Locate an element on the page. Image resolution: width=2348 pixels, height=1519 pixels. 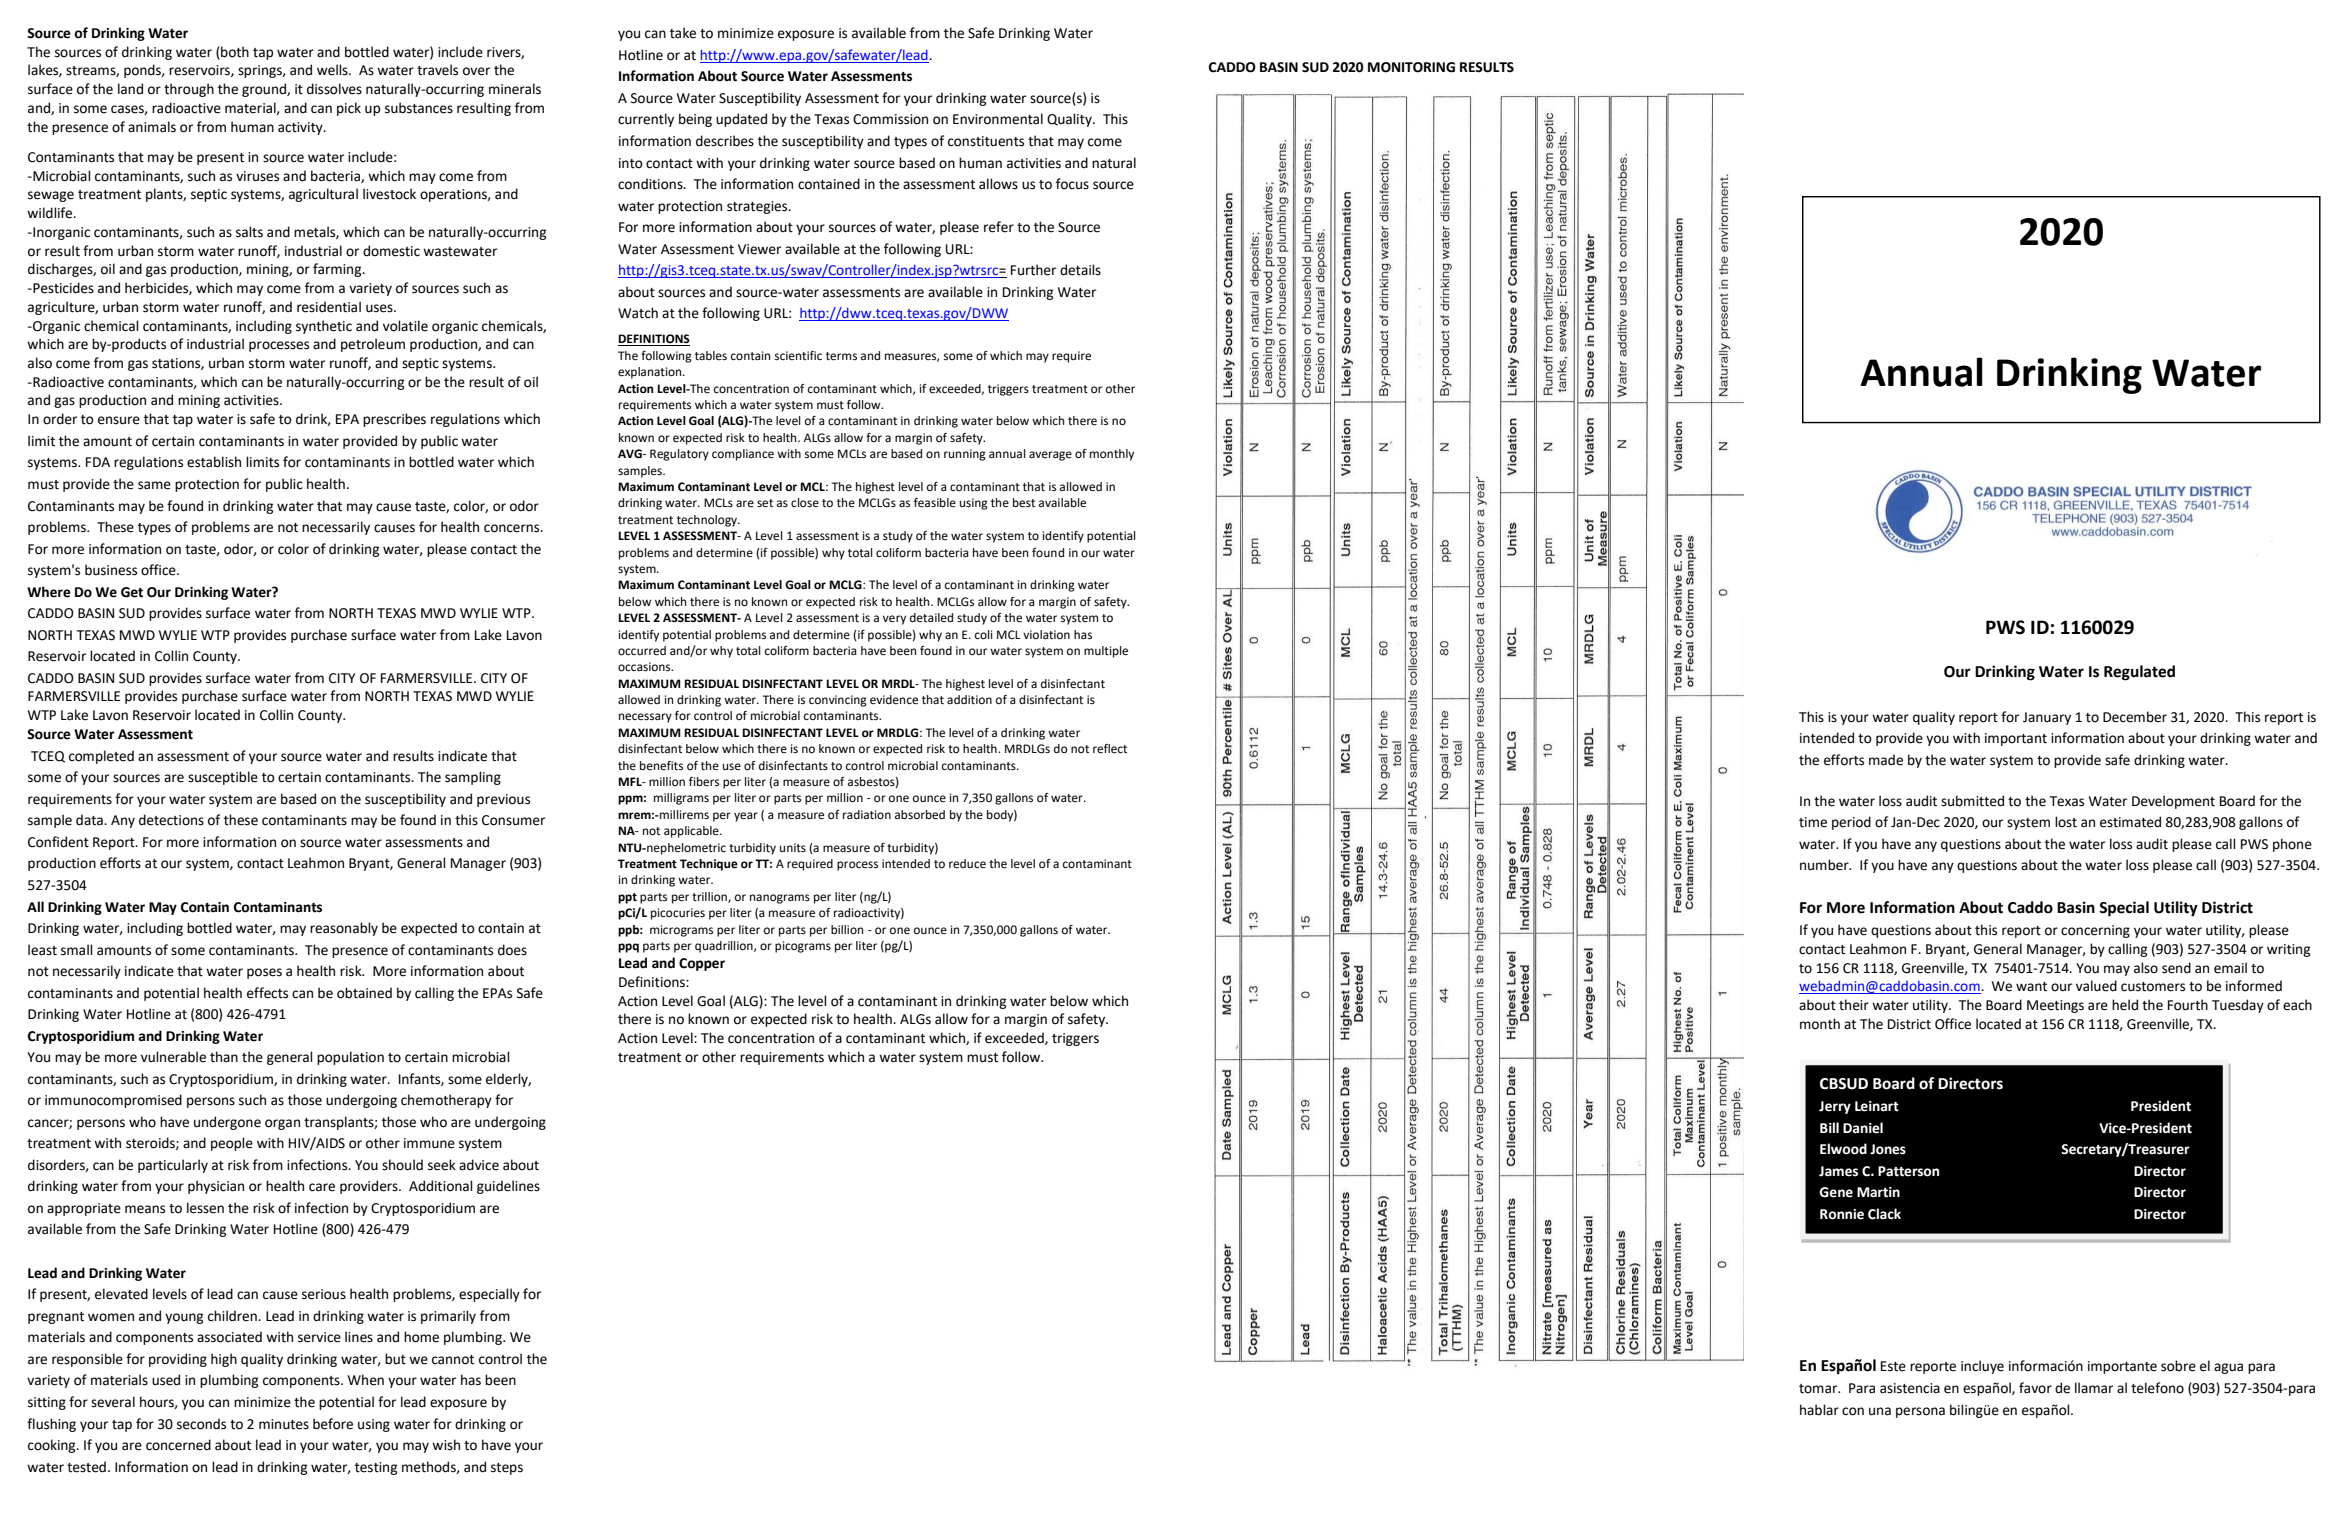
picograms is located at coordinates (803, 947).
